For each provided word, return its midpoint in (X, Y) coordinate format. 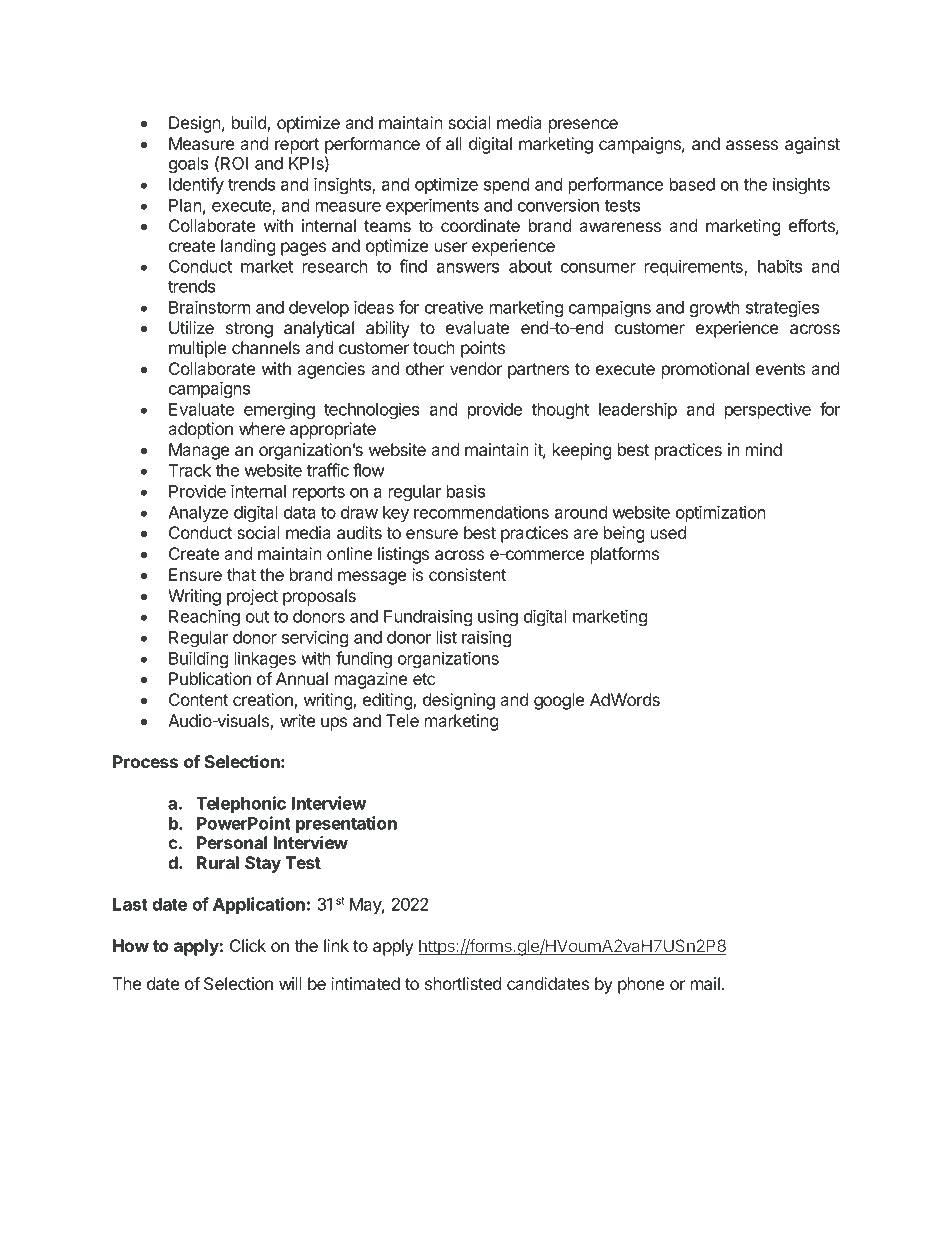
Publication (210, 678)
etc (424, 679)
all (454, 143)
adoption (201, 430)
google (559, 701)
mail (705, 983)
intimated (365, 983)
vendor (476, 368)
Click (248, 945)
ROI (234, 163)
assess (752, 145)
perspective (768, 410)
